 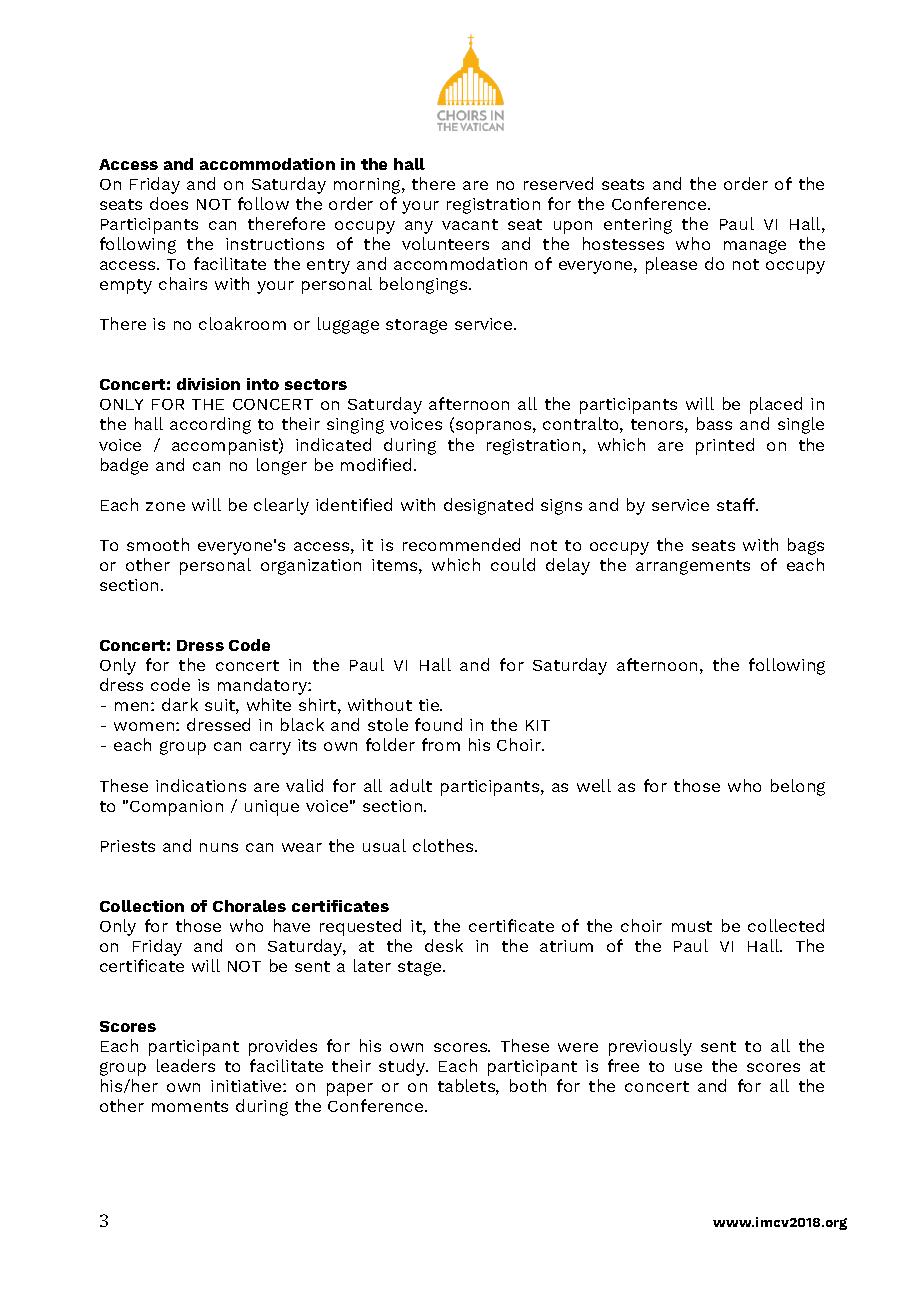 What do you see at coordinates (693, 567) in the screenshot?
I see `arrangements` at bounding box center [693, 567].
